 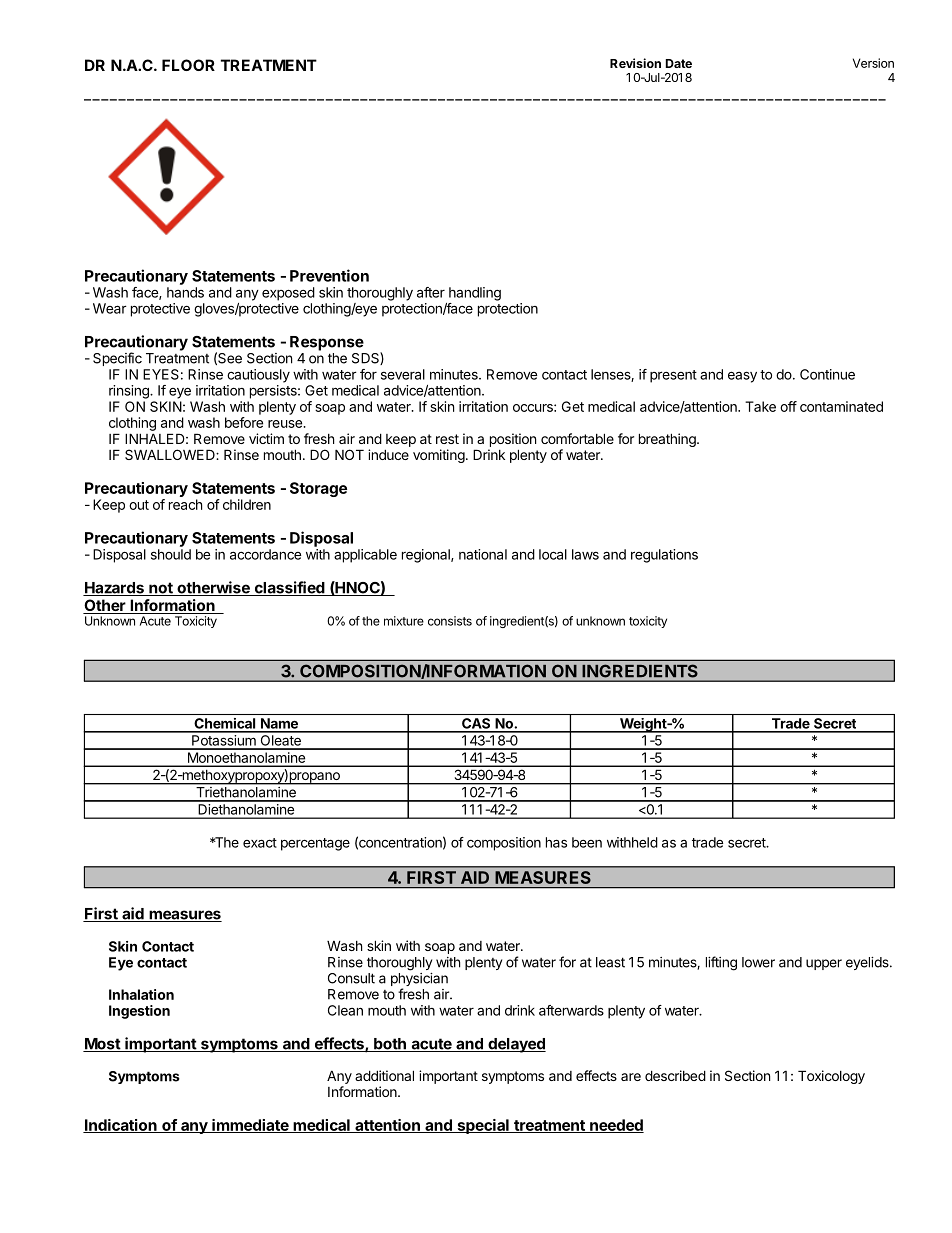 I want to click on should, so click(x=171, y=554).
